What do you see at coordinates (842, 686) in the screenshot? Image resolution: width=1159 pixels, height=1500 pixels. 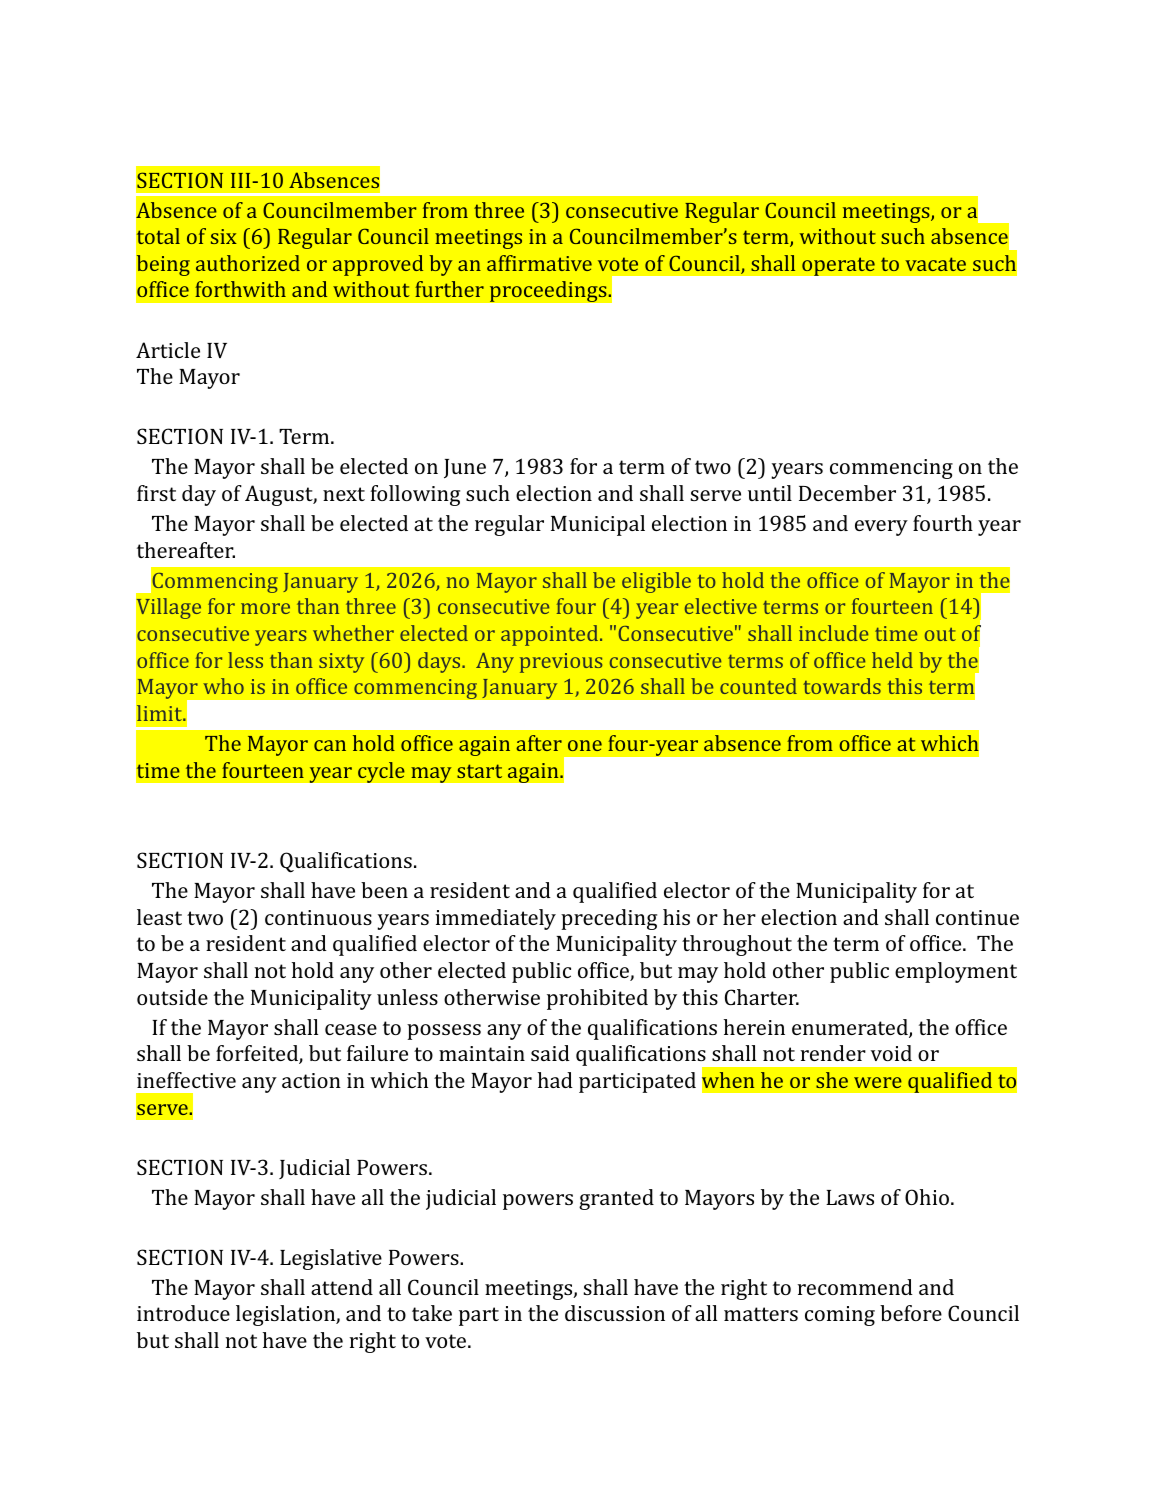 I see `towards` at bounding box center [842, 686].
